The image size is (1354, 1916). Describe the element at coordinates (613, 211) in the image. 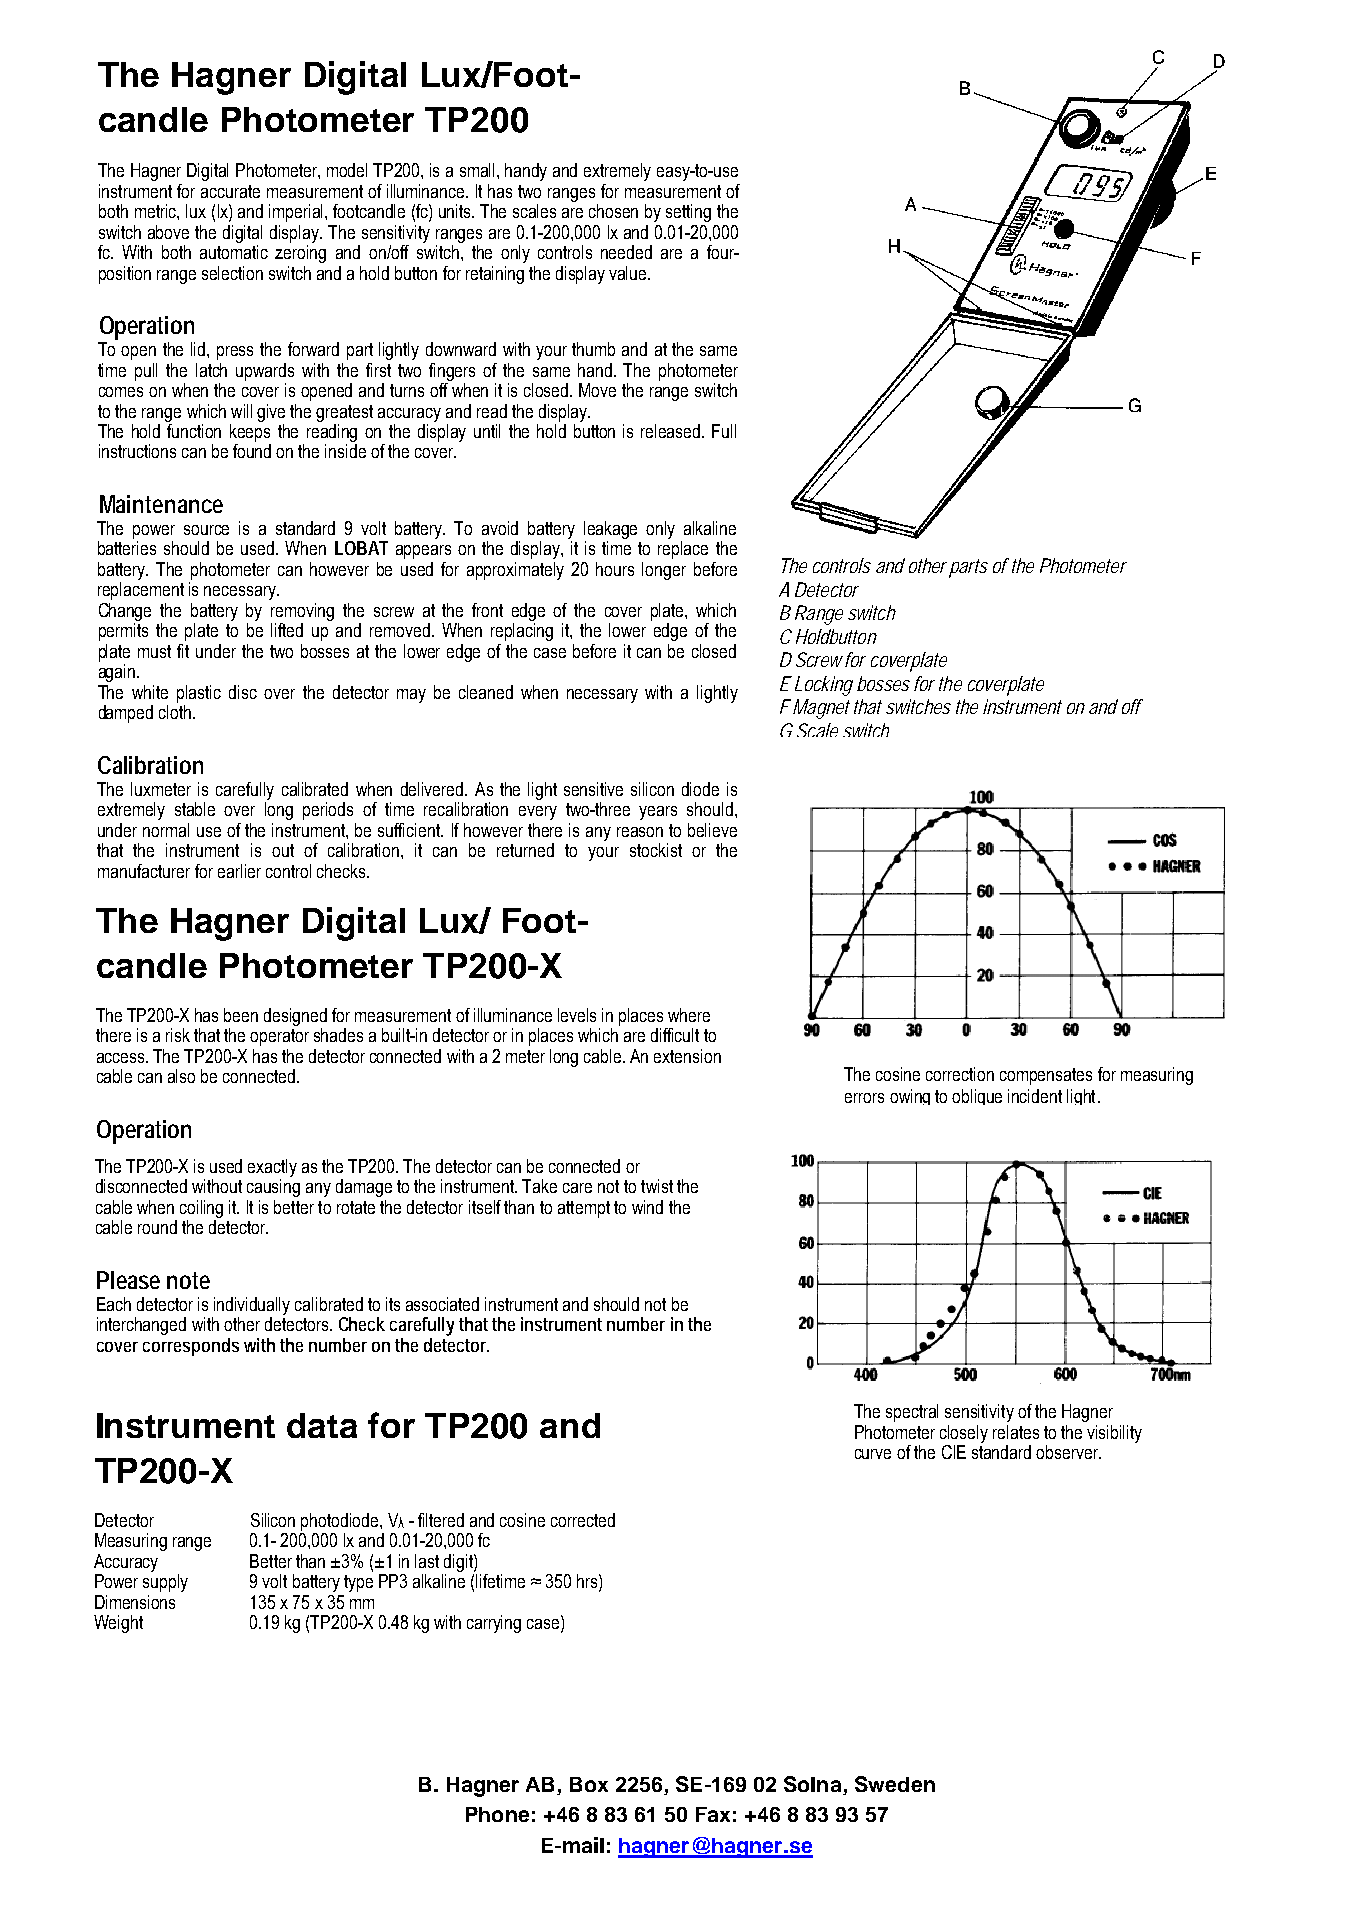

I see `chosen` at that location.
